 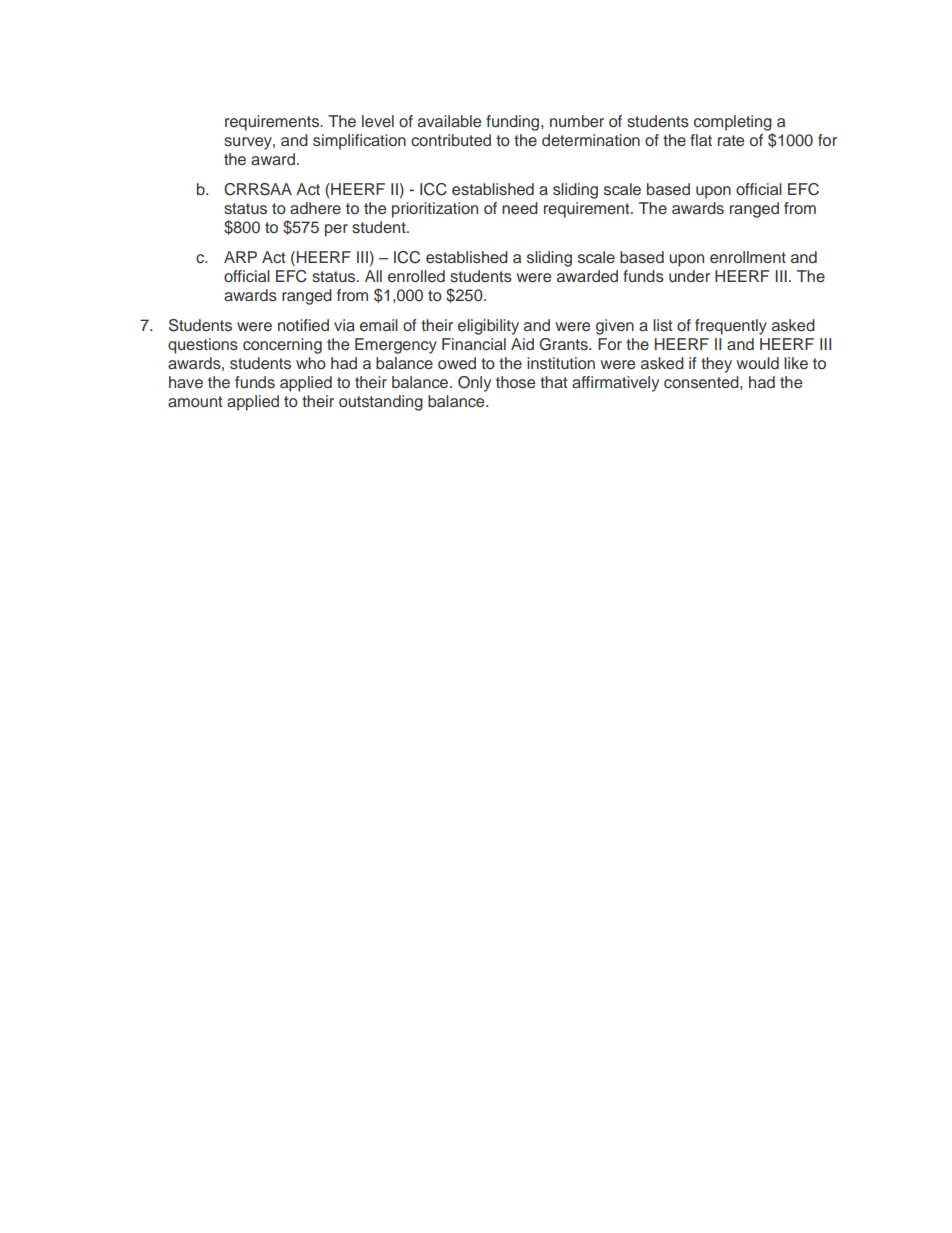 What do you see at coordinates (615, 384) in the document?
I see `affirmatively` at bounding box center [615, 384].
